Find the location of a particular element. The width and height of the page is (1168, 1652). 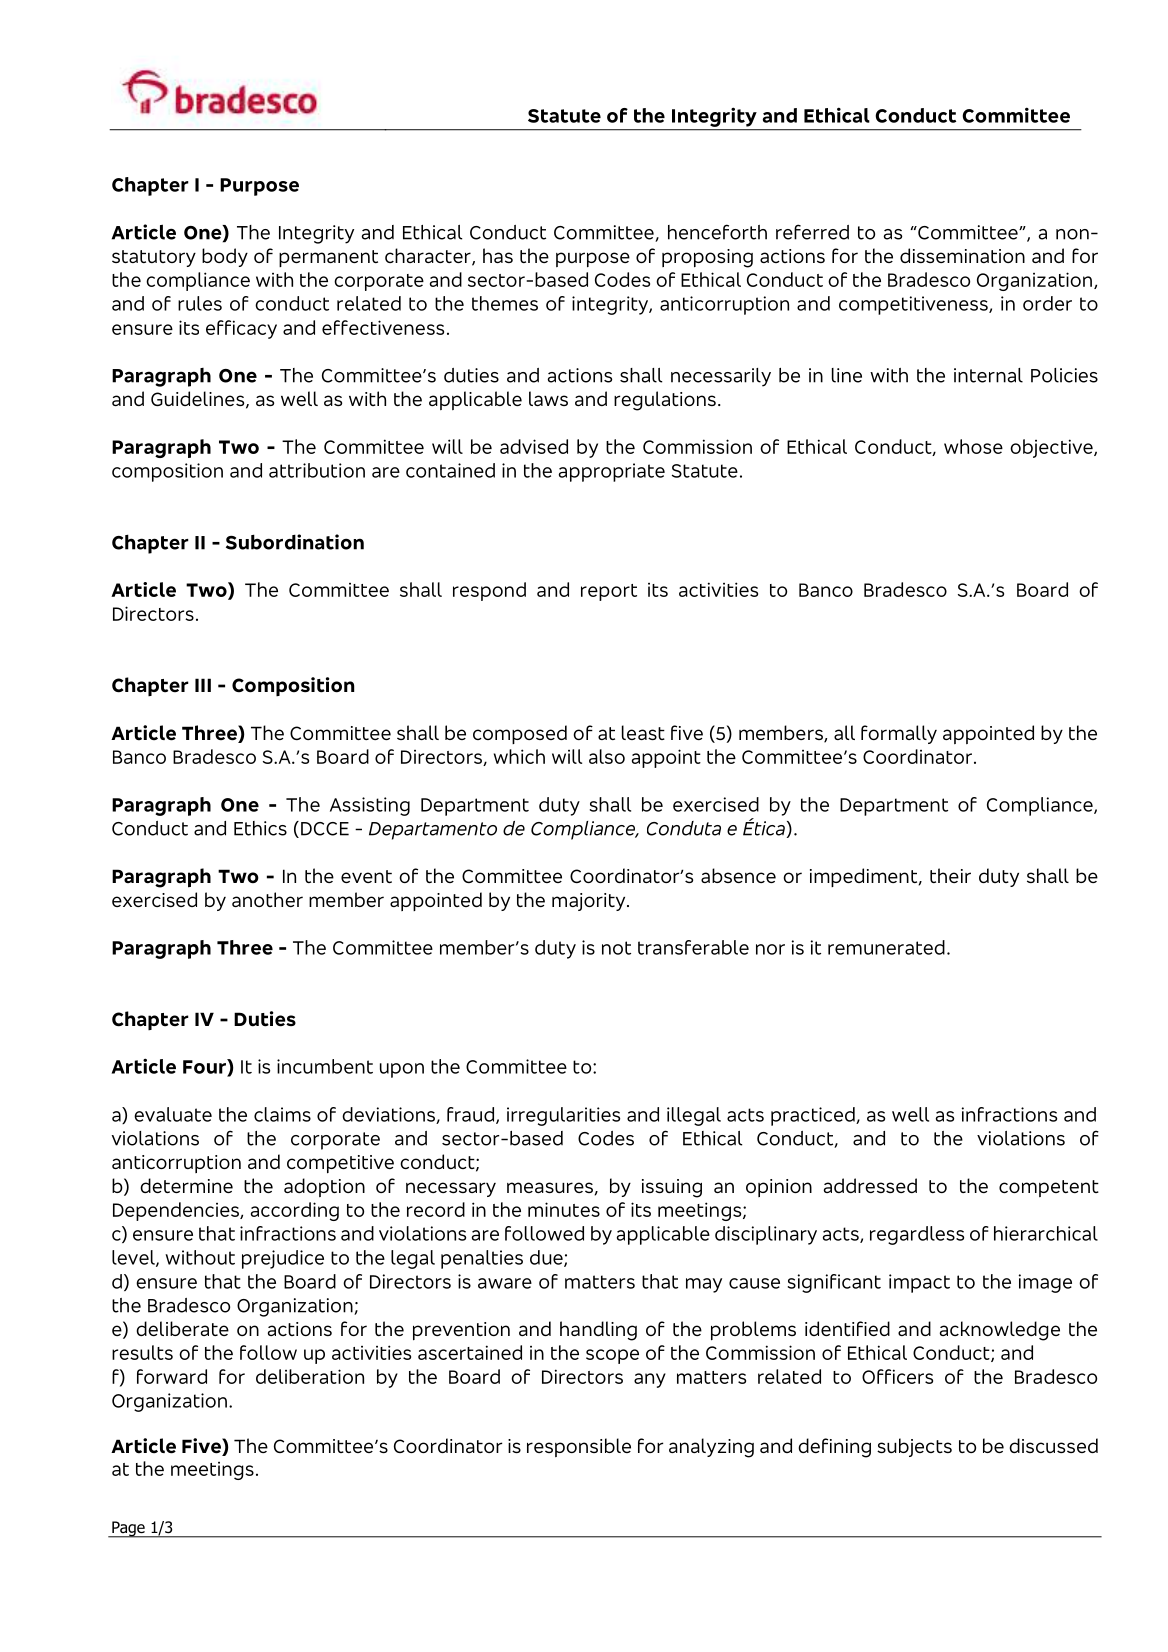

rules is located at coordinates (200, 303).
